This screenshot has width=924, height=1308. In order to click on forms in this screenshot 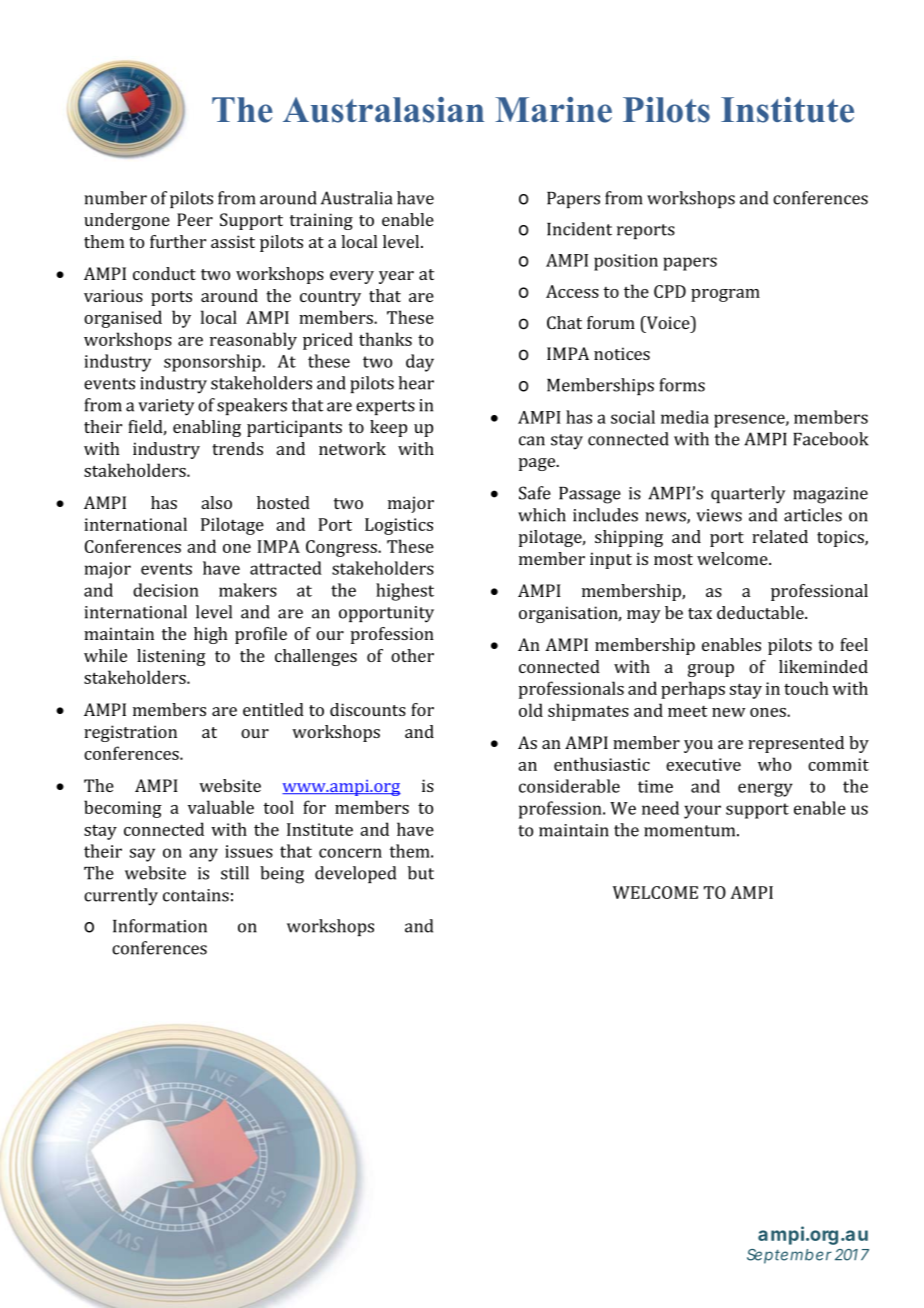, I will do `click(682, 385)`.
